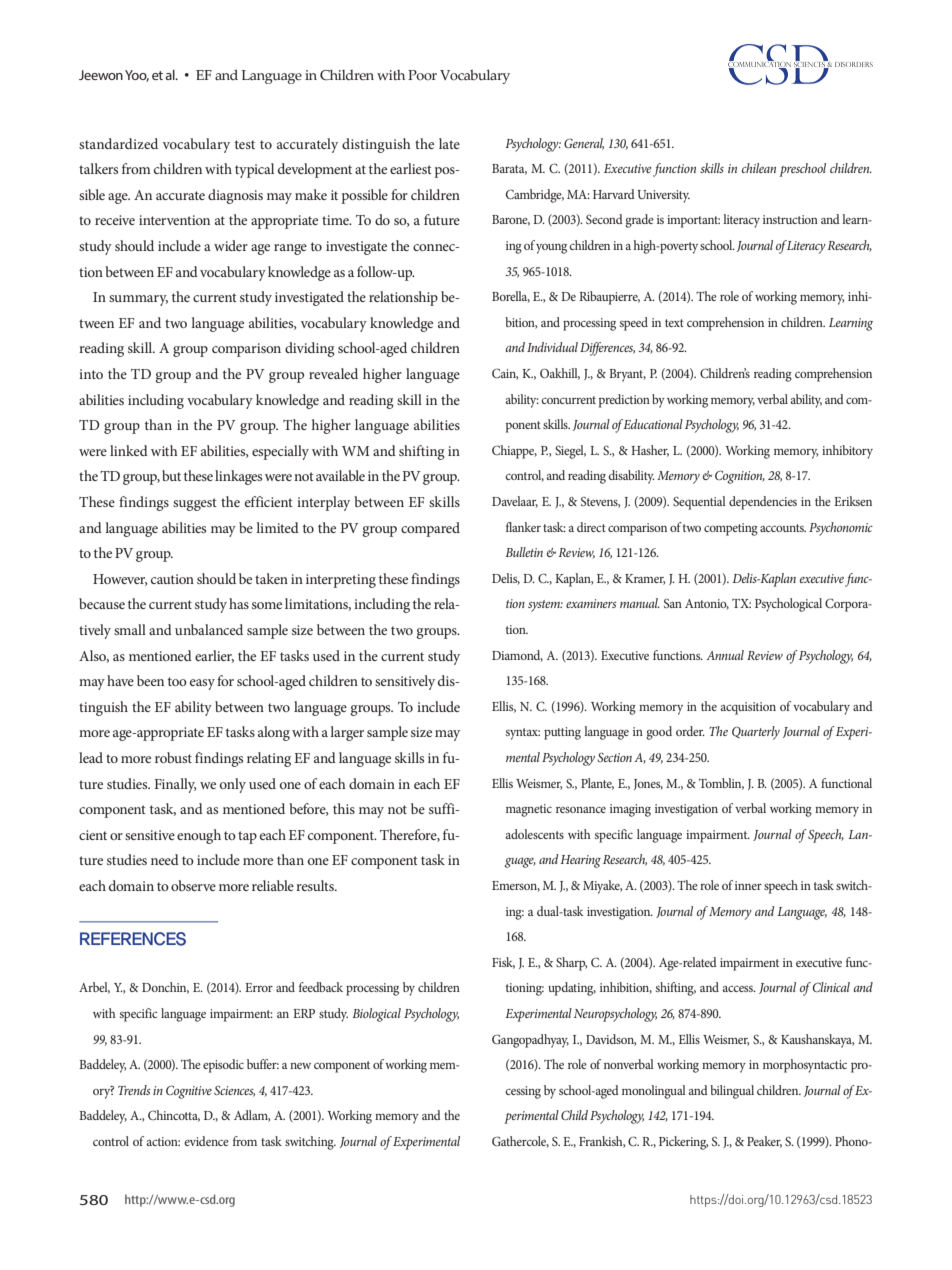 The width and height of the page is (952, 1270). What do you see at coordinates (209, 629) in the page?
I see `unbalanced` at bounding box center [209, 629].
